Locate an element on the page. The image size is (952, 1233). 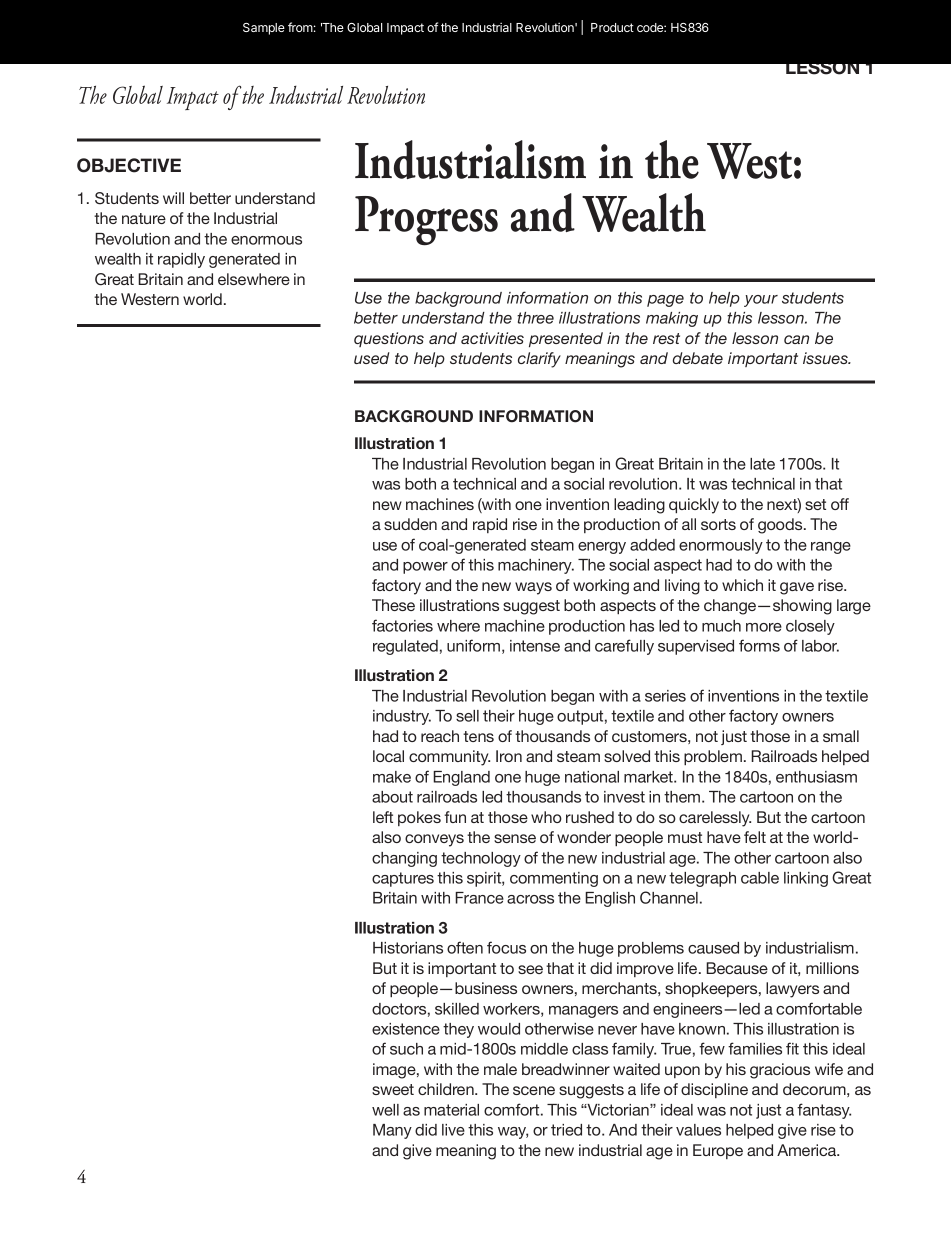
your is located at coordinates (761, 301).
